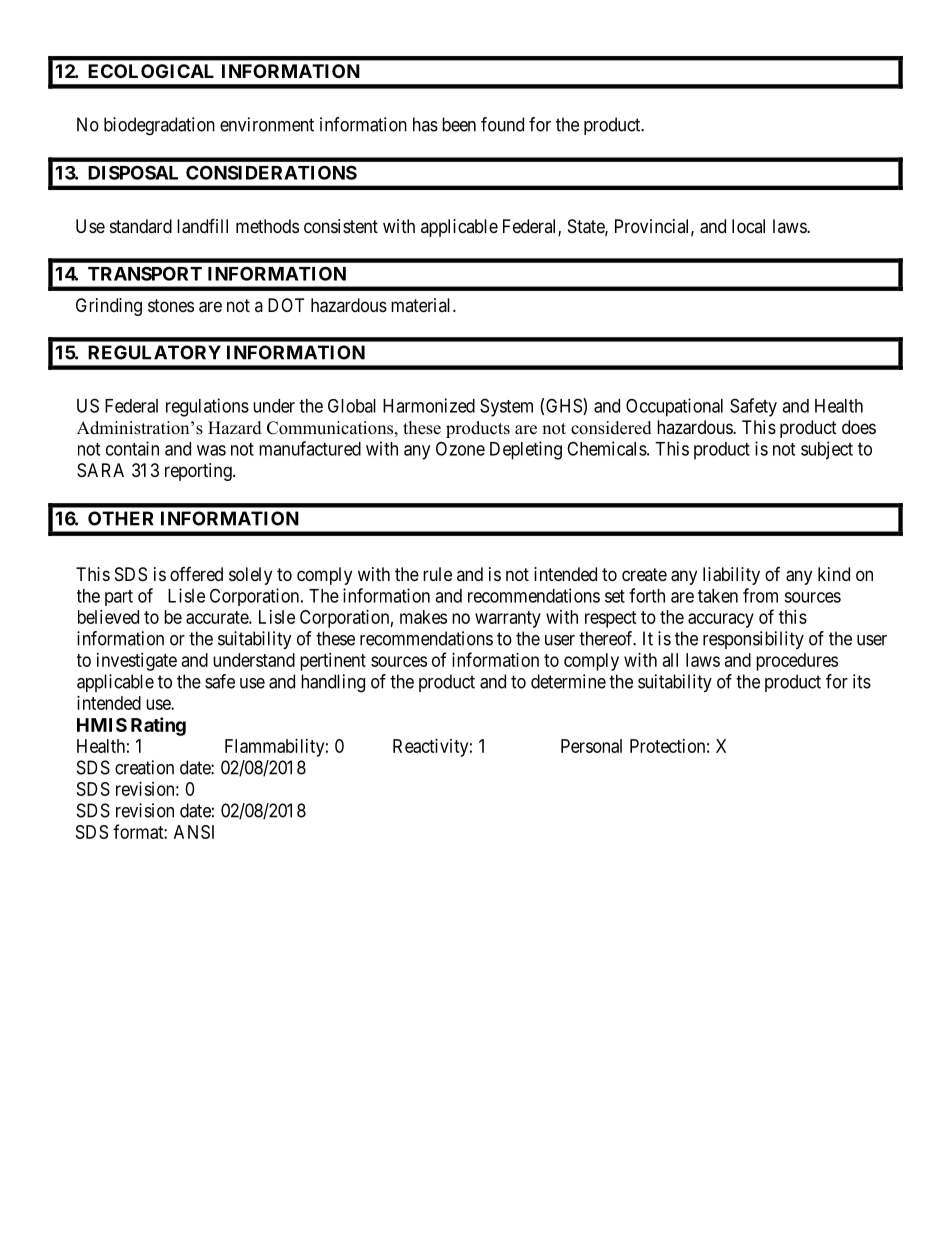 Image resolution: width=952 pixels, height=1233 pixels. I want to click on local, so click(748, 226).
